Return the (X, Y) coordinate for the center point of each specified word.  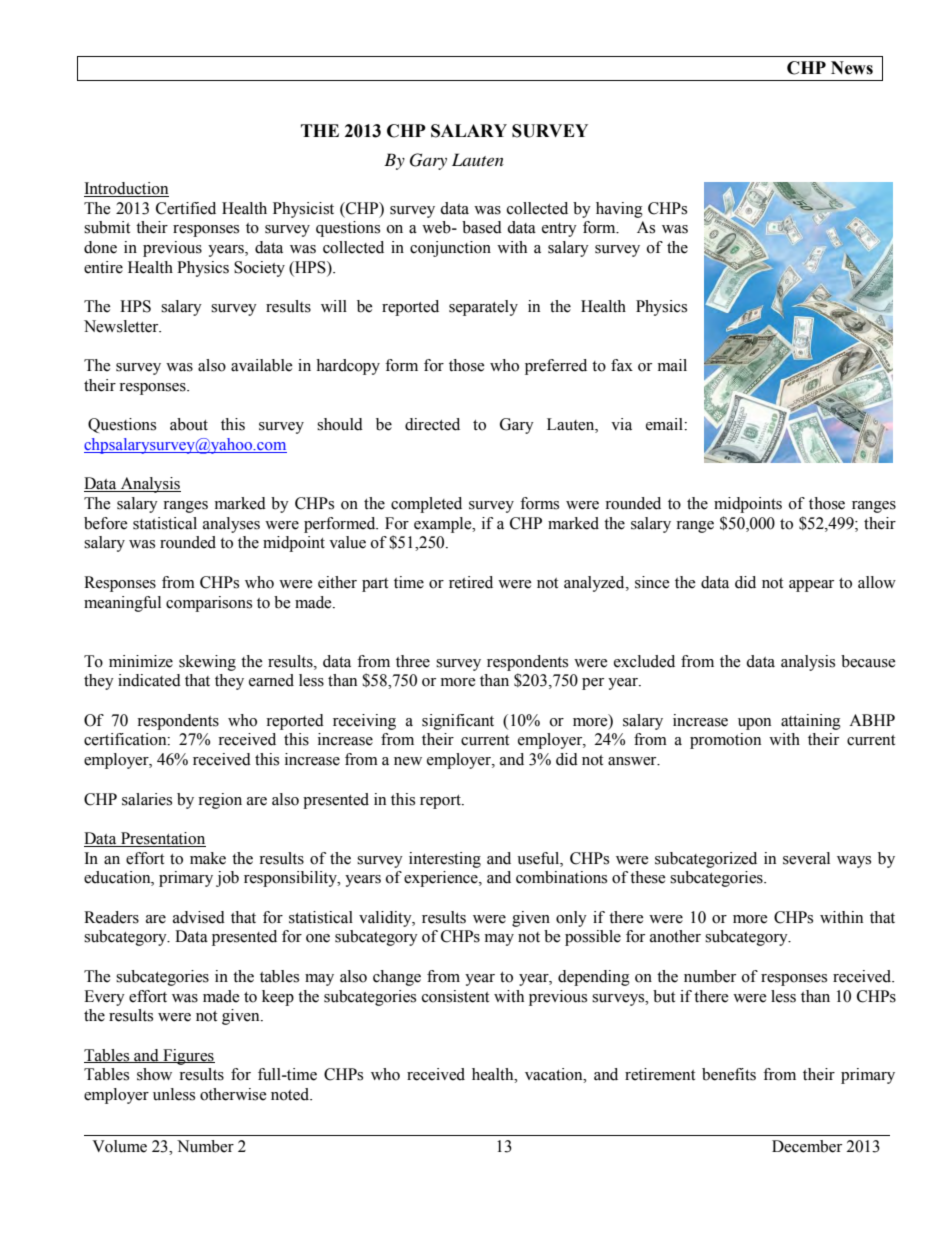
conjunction (450, 249)
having (619, 210)
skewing (207, 663)
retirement (660, 1074)
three (413, 661)
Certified (186, 208)
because (868, 661)
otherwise (233, 1094)
